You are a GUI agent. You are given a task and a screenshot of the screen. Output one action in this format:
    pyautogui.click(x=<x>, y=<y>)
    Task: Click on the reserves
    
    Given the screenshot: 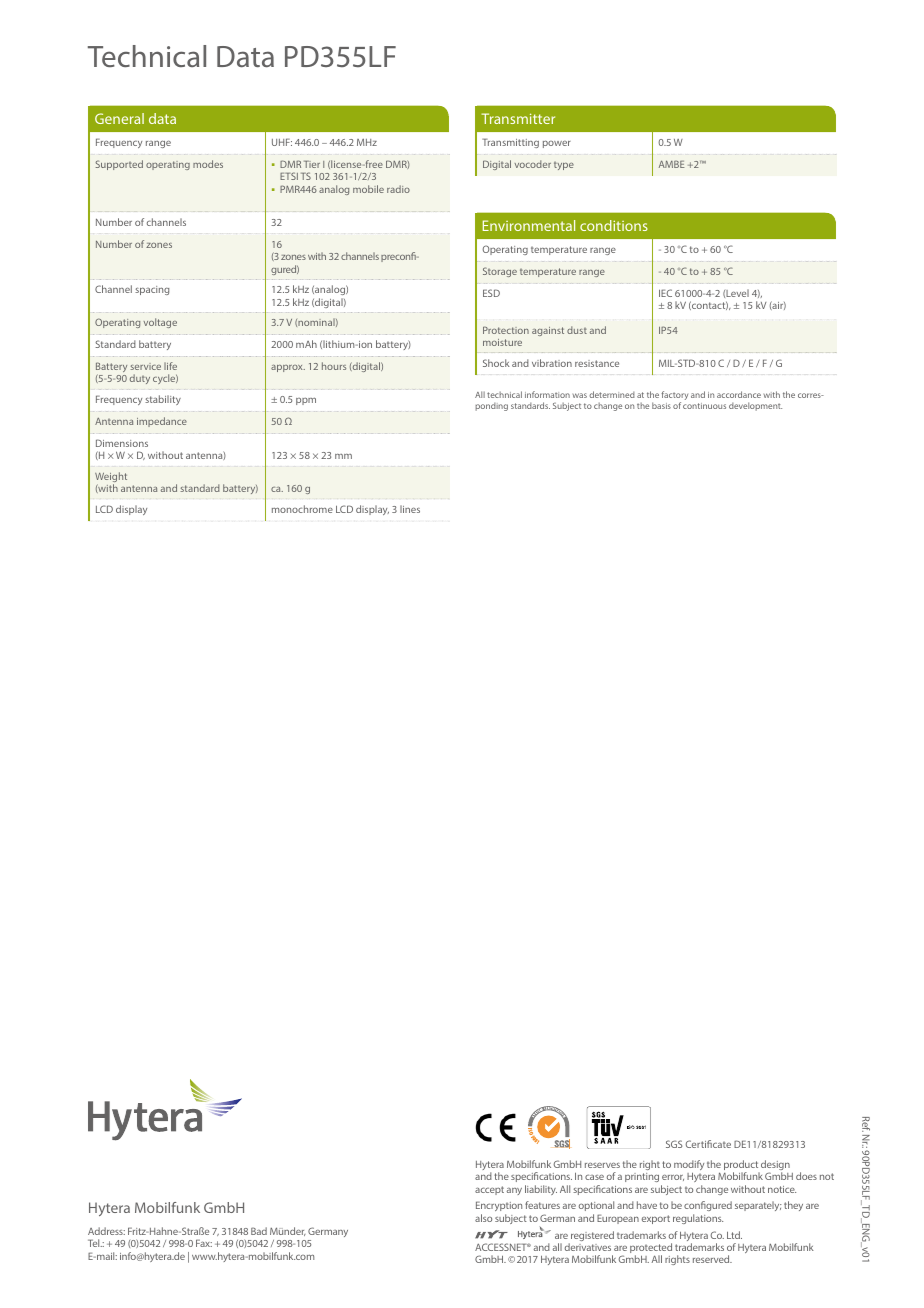 What is the action you would take?
    pyautogui.click(x=602, y=1165)
